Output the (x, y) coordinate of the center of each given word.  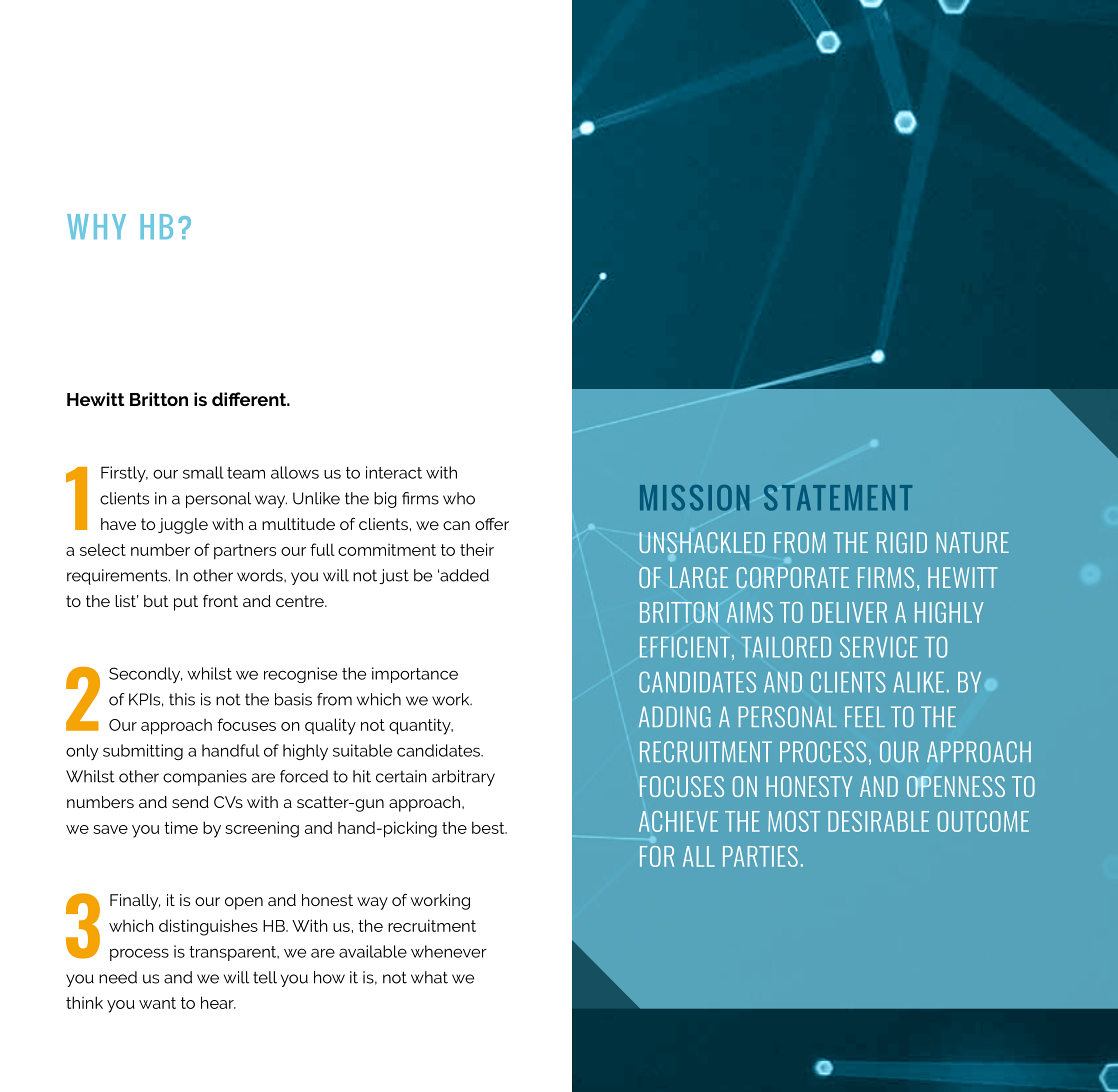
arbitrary (463, 778)
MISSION (694, 498)
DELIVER (849, 612)
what (429, 977)
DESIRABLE (878, 821)
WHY (96, 226)
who (459, 498)
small (203, 472)
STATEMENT (838, 498)
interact (394, 472)
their (477, 549)
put (186, 603)
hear (218, 1002)
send (190, 802)
